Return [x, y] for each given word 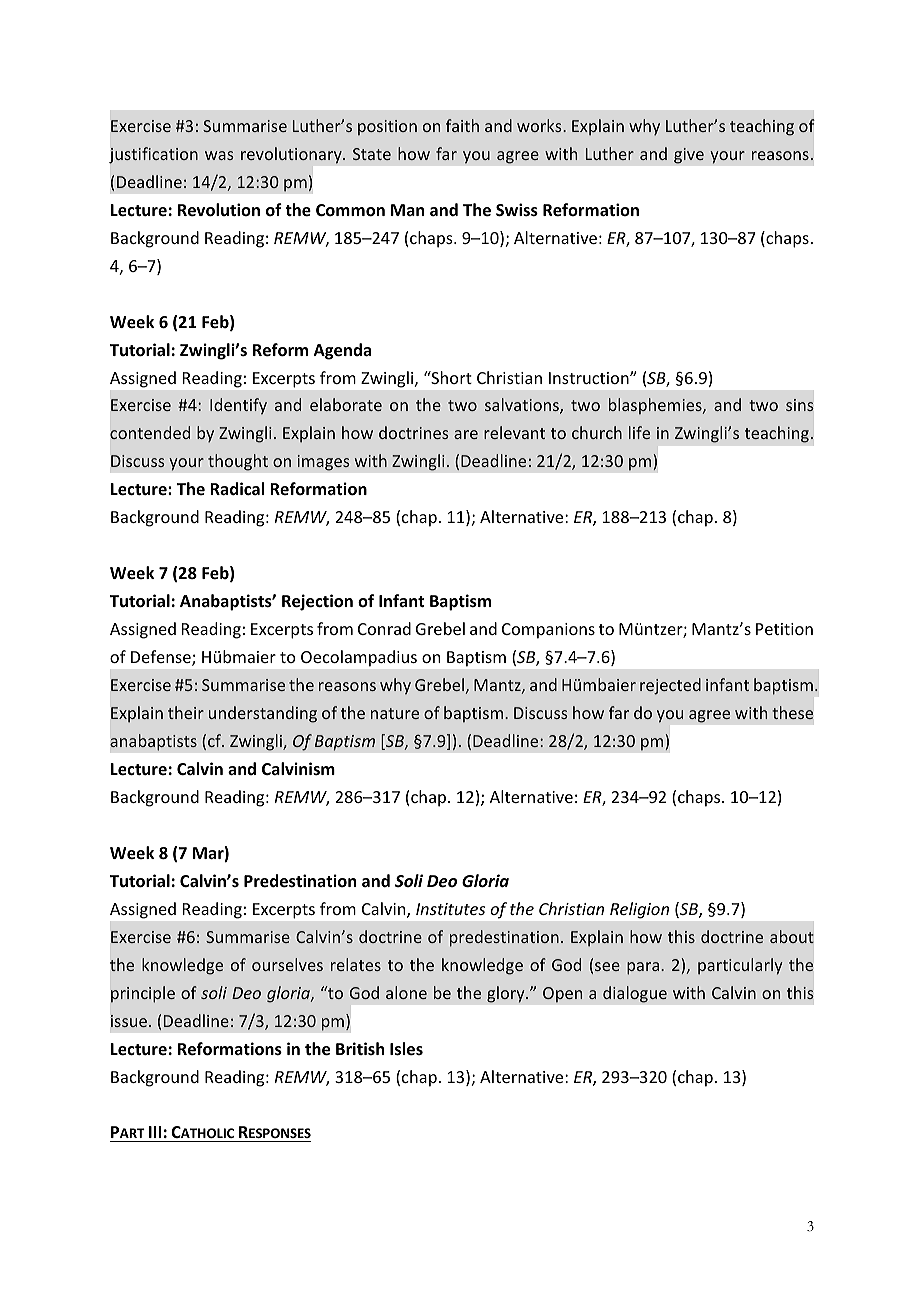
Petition [784, 629]
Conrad [384, 628]
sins [800, 405]
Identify [238, 406]
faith [462, 125]
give [689, 156]
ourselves [287, 964]
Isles [406, 1049]
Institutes [450, 909]
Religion [639, 910]
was [219, 155]
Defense [162, 658]
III [155, 1132]
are [466, 434]
